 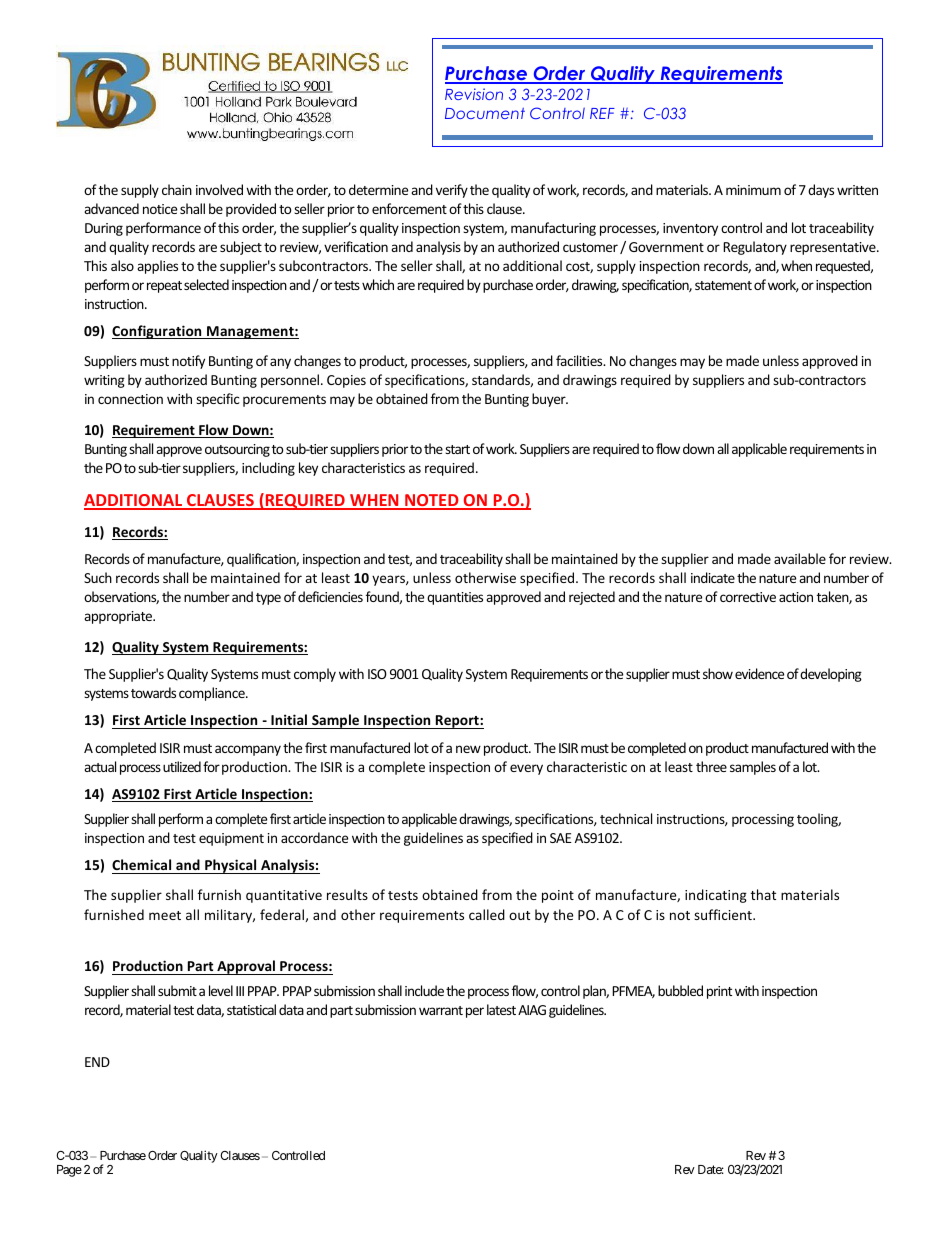 What do you see at coordinates (719, 992) in the image?
I see `print` at bounding box center [719, 992].
